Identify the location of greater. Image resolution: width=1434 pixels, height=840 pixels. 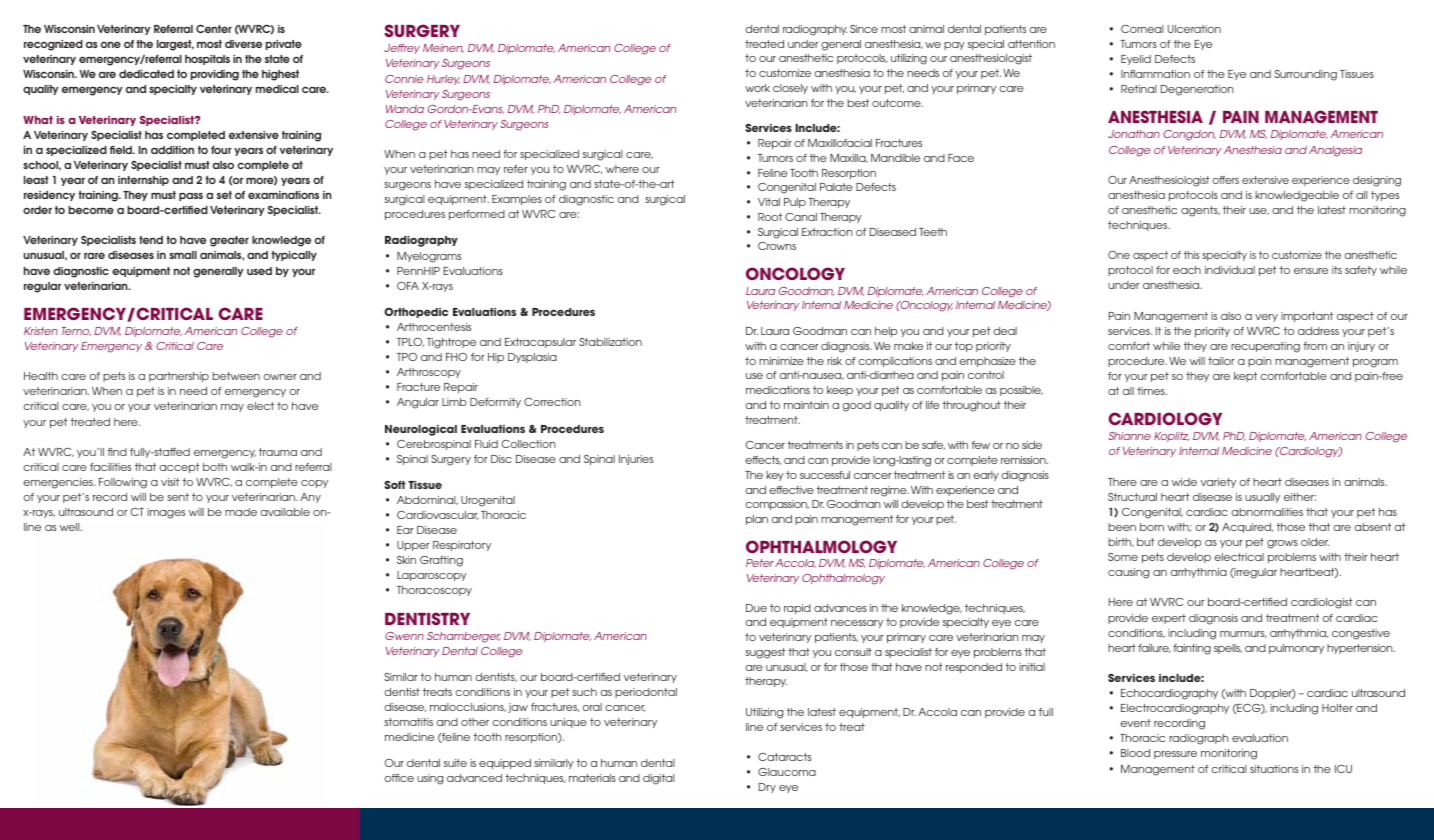
(229, 241).
